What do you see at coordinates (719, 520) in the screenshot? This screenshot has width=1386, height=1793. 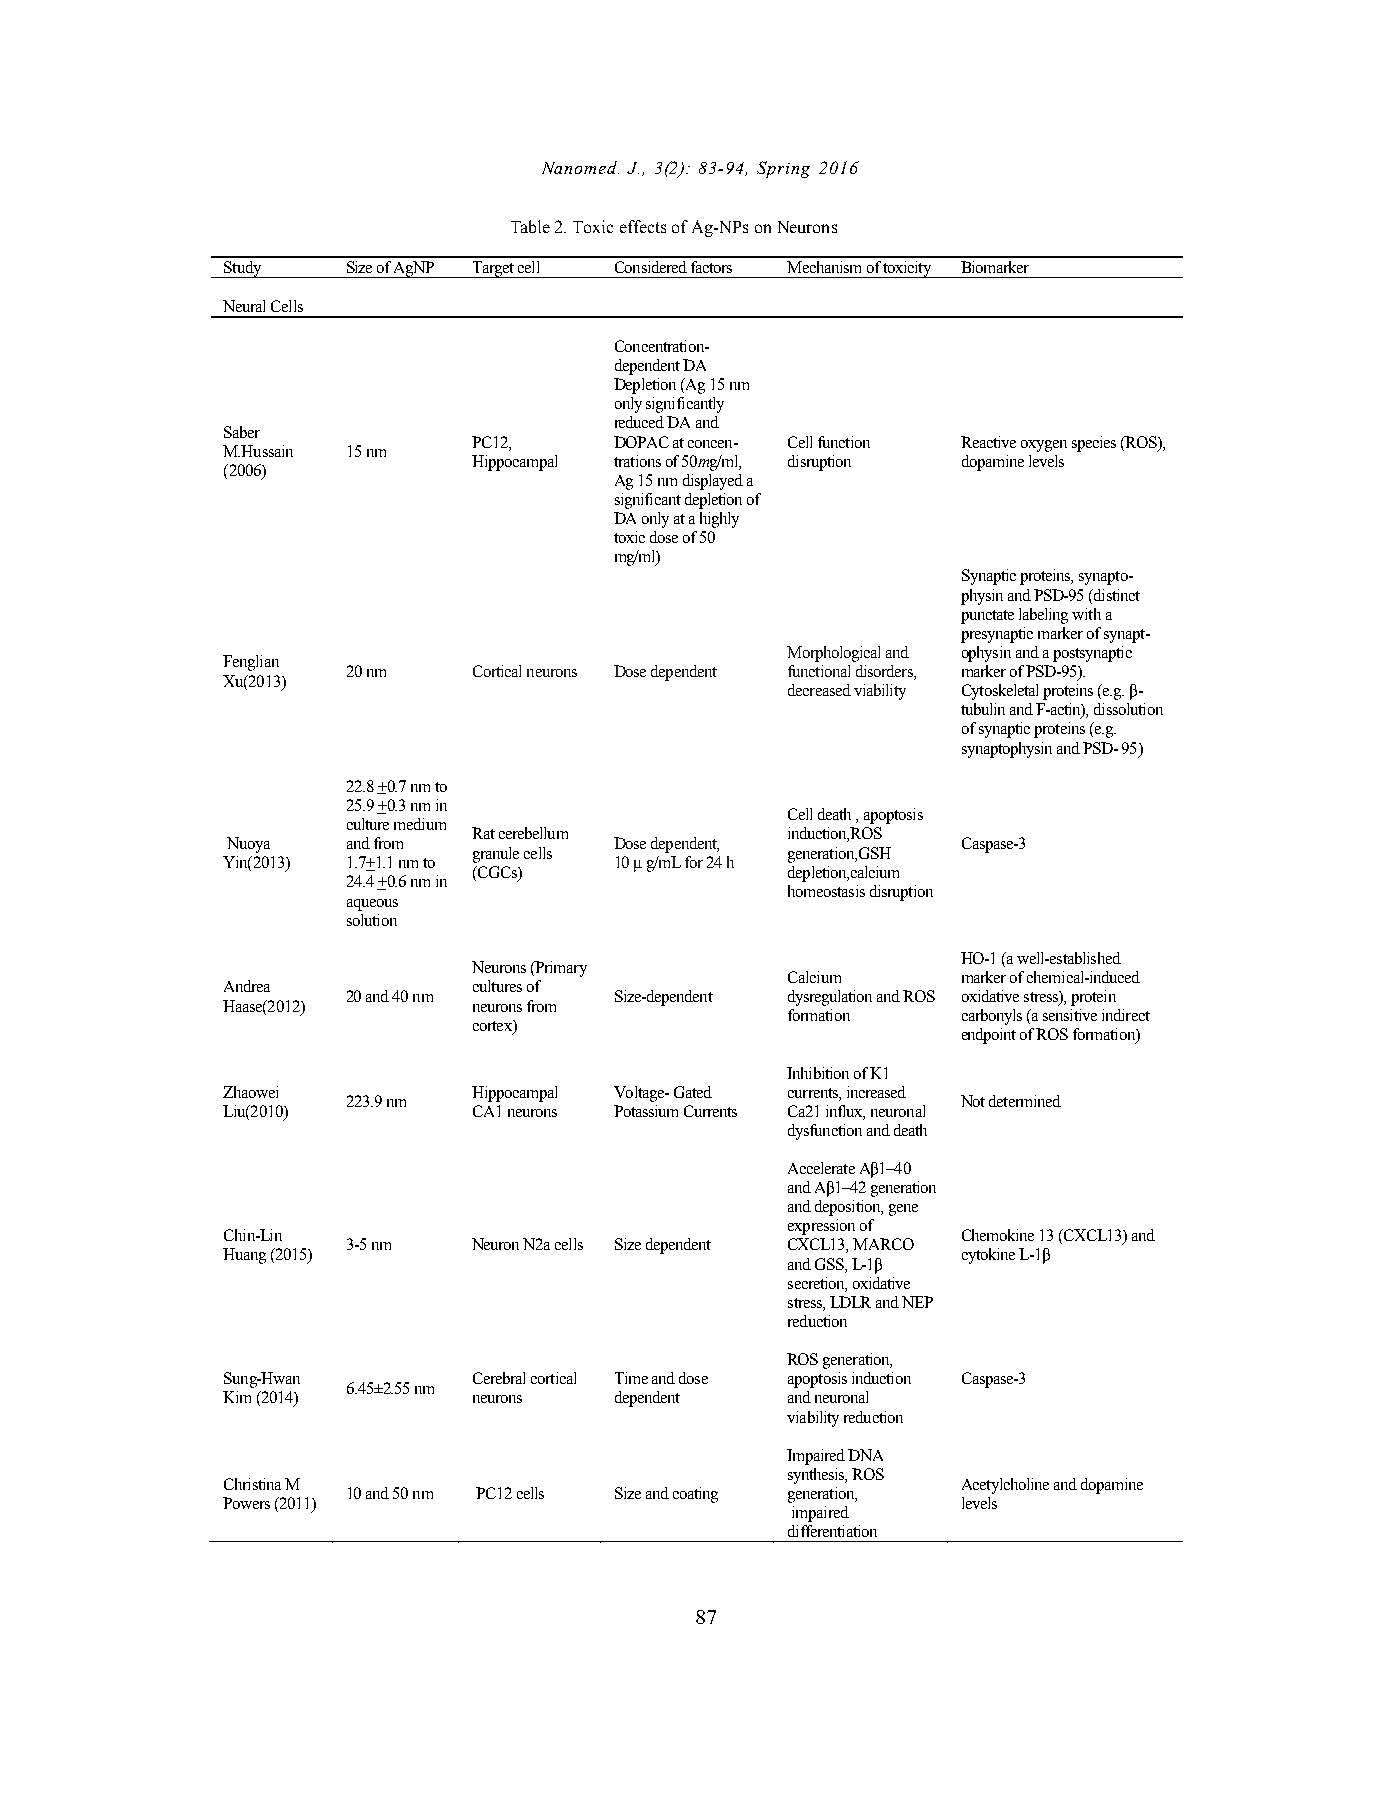 I see `highly` at bounding box center [719, 520].
